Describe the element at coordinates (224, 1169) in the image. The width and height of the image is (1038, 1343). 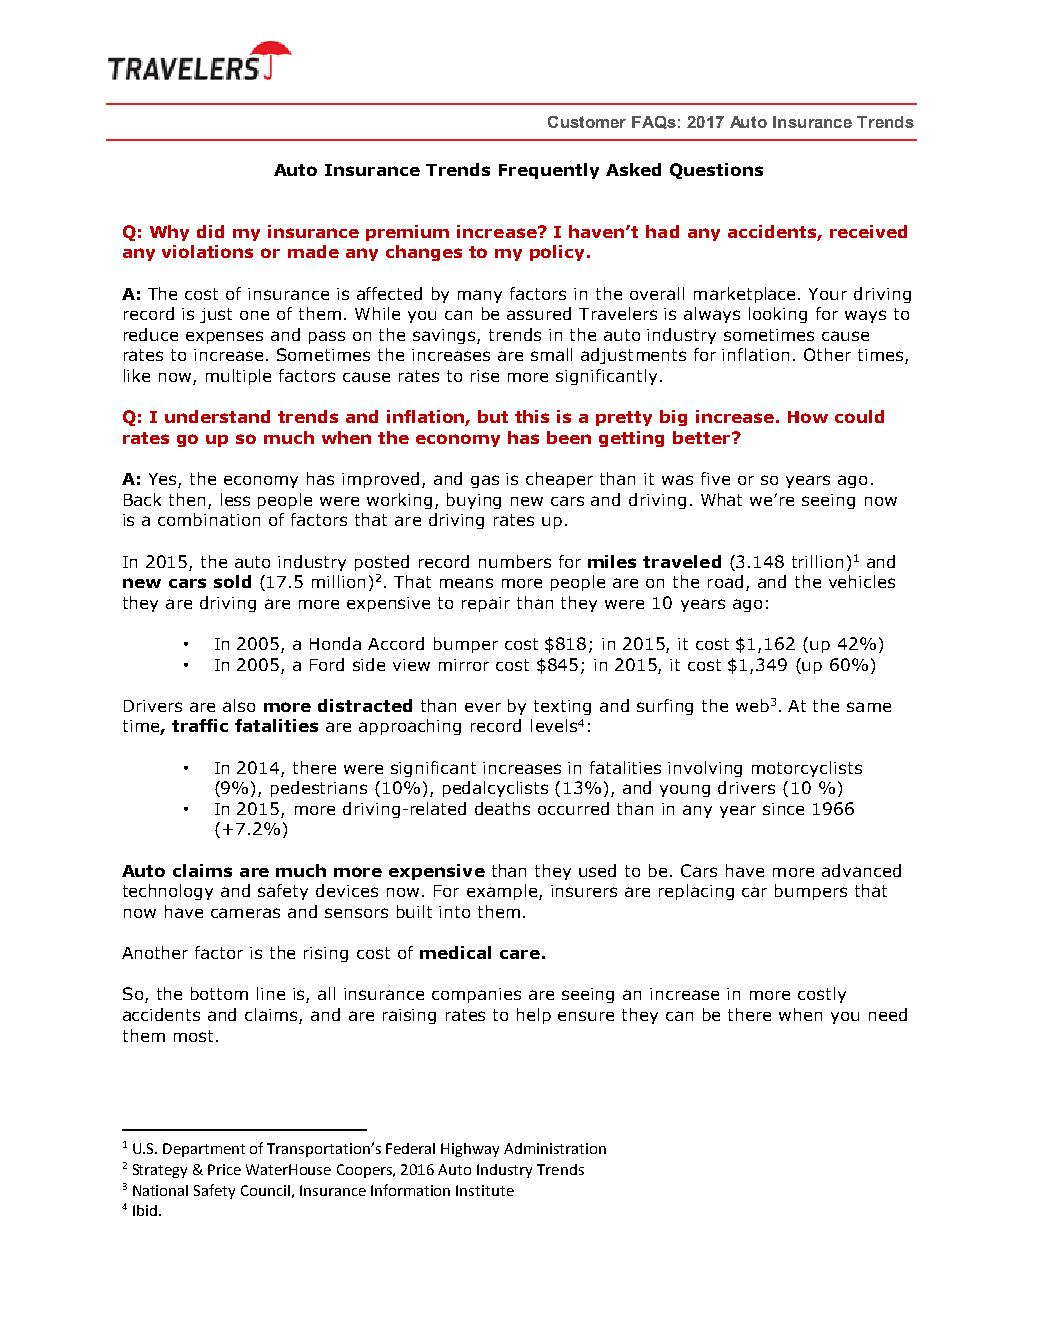
I see `Price` at that location.
